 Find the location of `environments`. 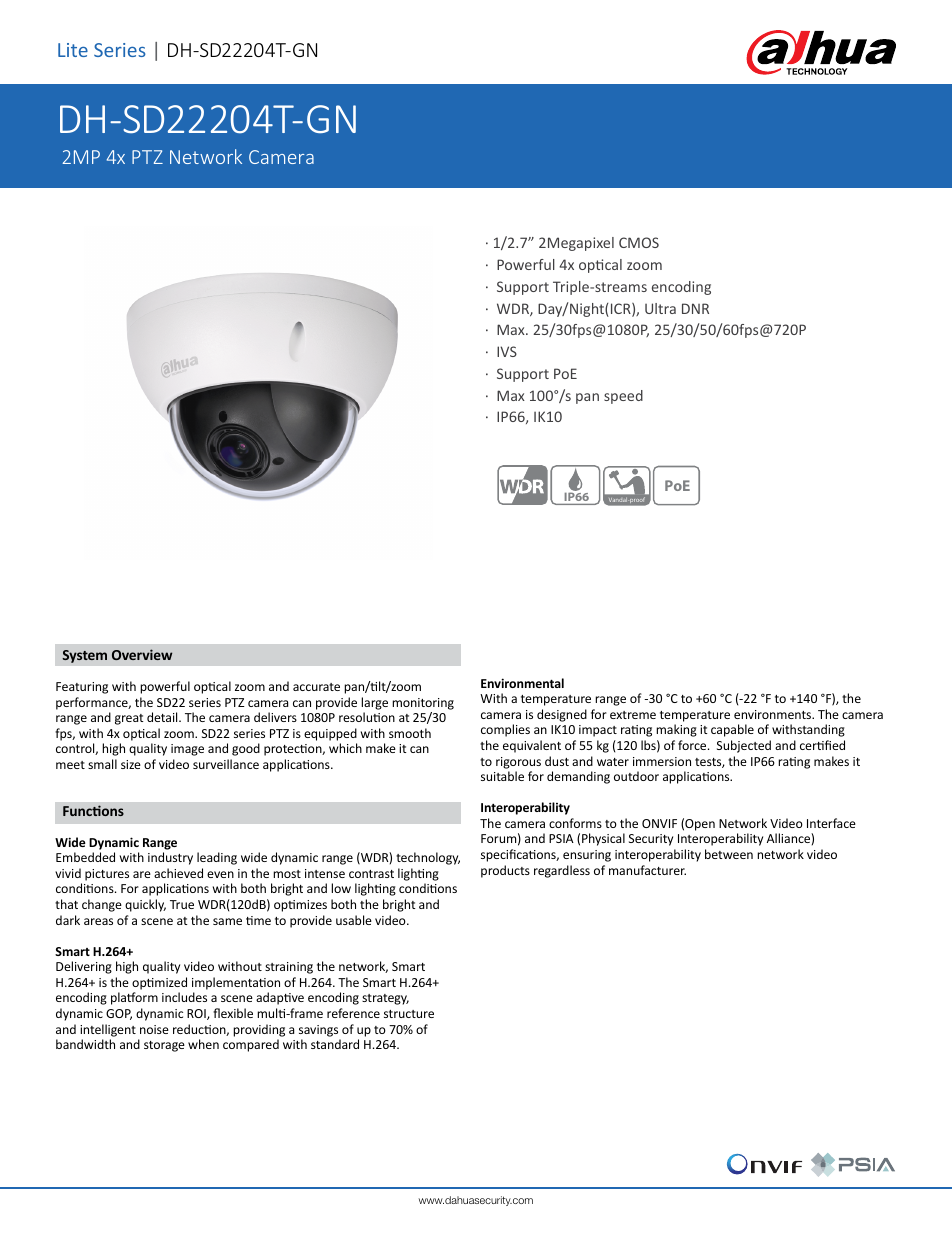

environments is located at coordinates (774, 714).
